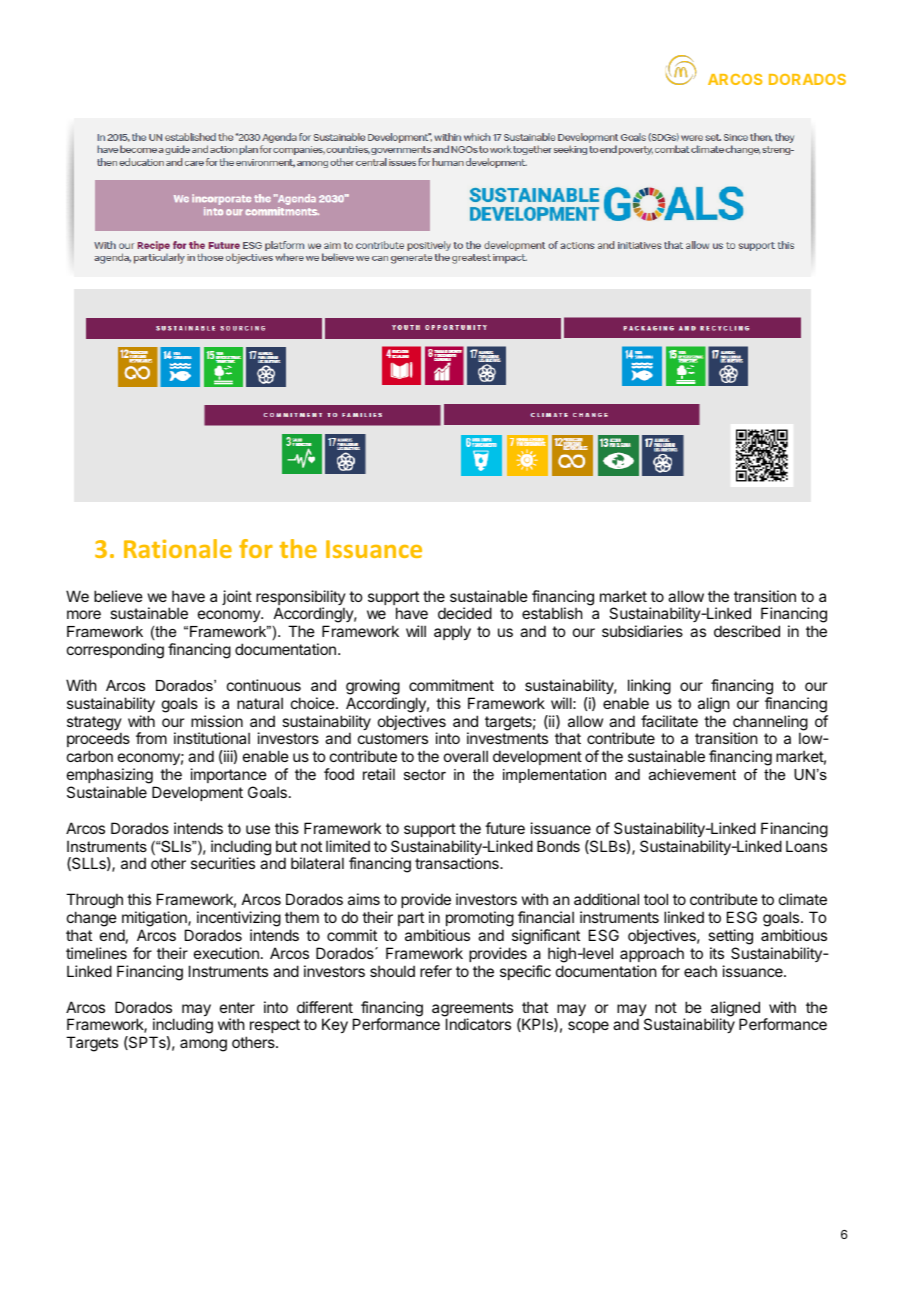 The width and height of the screenshot is (924, 1308). Describe the element at coordinates (264, 685) in the screenshot. I see `continuous` at that location.
